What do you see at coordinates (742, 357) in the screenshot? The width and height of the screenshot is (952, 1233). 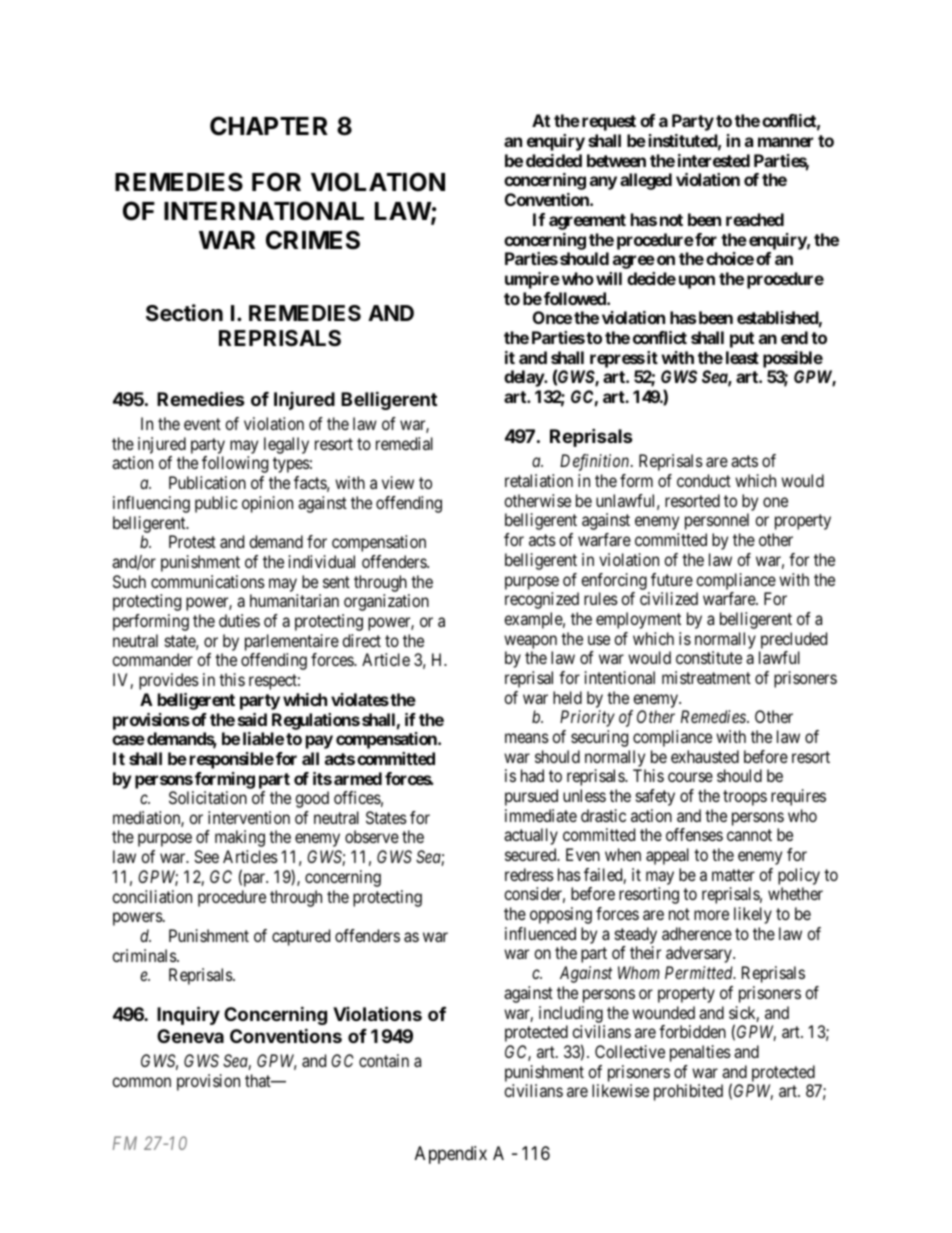 I see `least` at bounding box center [742, 357].
